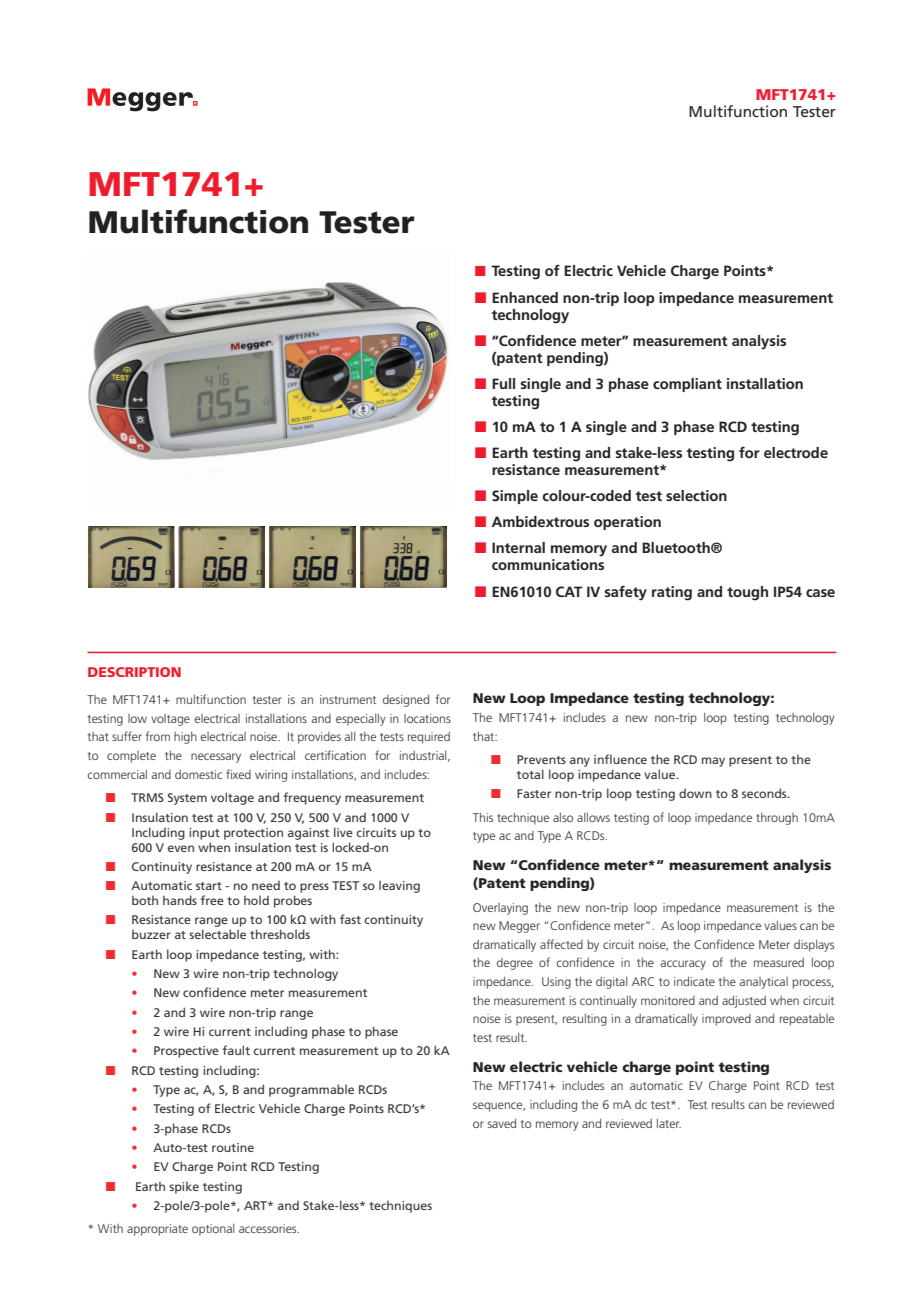 The width and height of the screenshot is (924, 1308). I want to click on required, so click(429, 738).
